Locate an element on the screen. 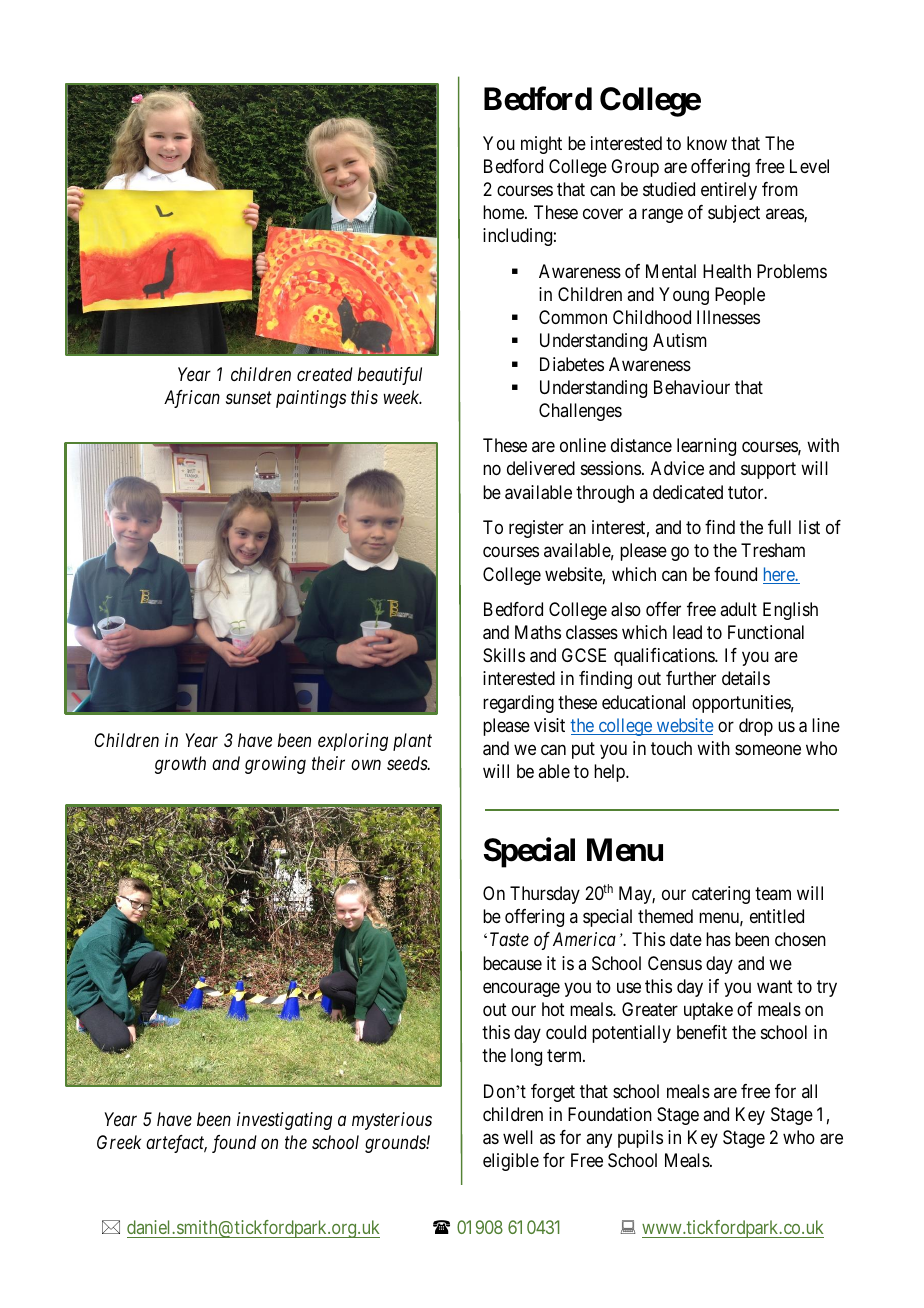 This screenshot has width=924, height=1308. Skills is located at coordinates (504, 655).
